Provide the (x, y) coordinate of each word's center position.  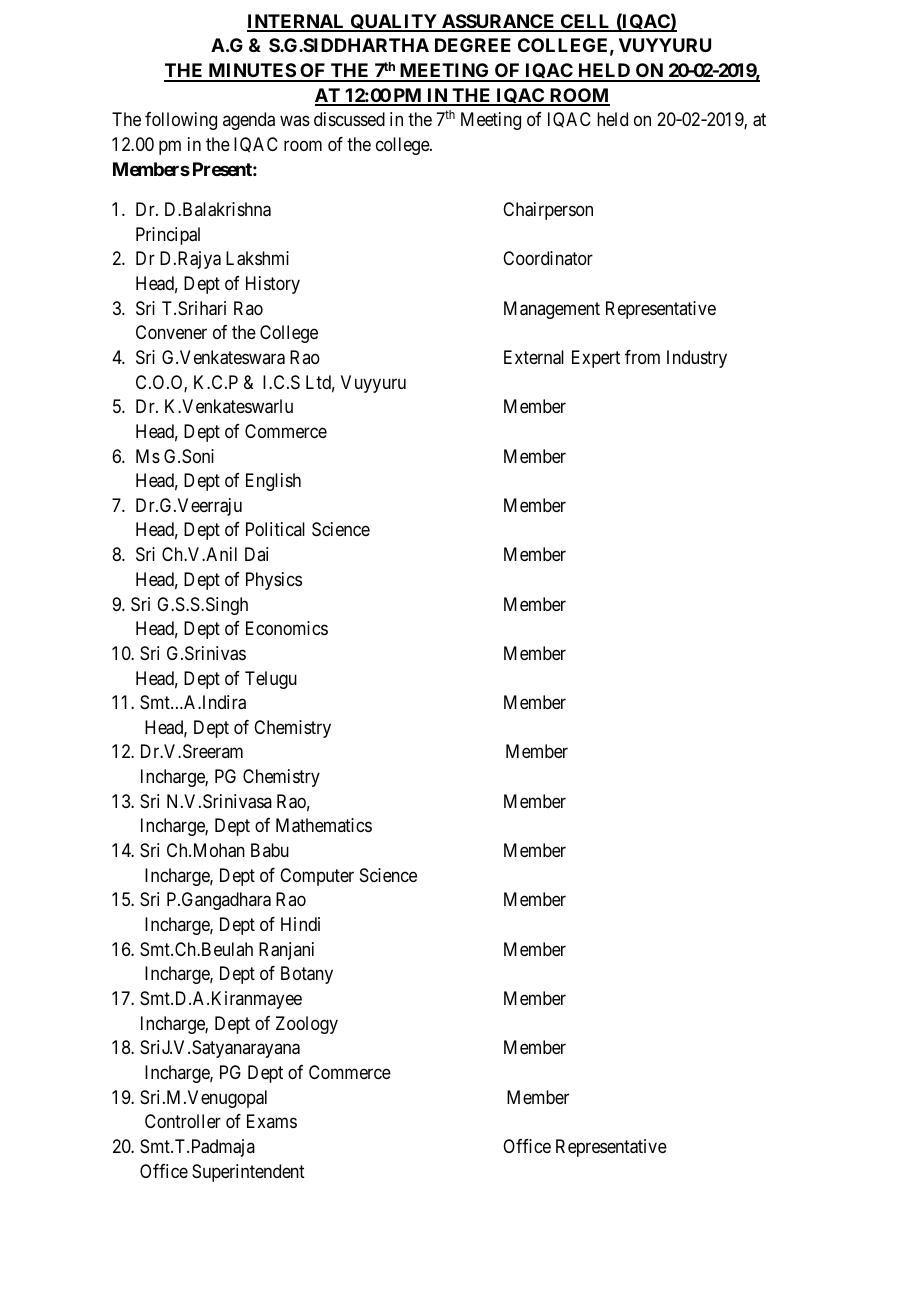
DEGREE (473, 45)
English (273, 482)
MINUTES (251, 72)
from (642, 357)
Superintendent (248, 1173)
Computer (317, 877)
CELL (586, 22)
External (534, 357)
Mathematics (324, 825)
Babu (270, 850)
